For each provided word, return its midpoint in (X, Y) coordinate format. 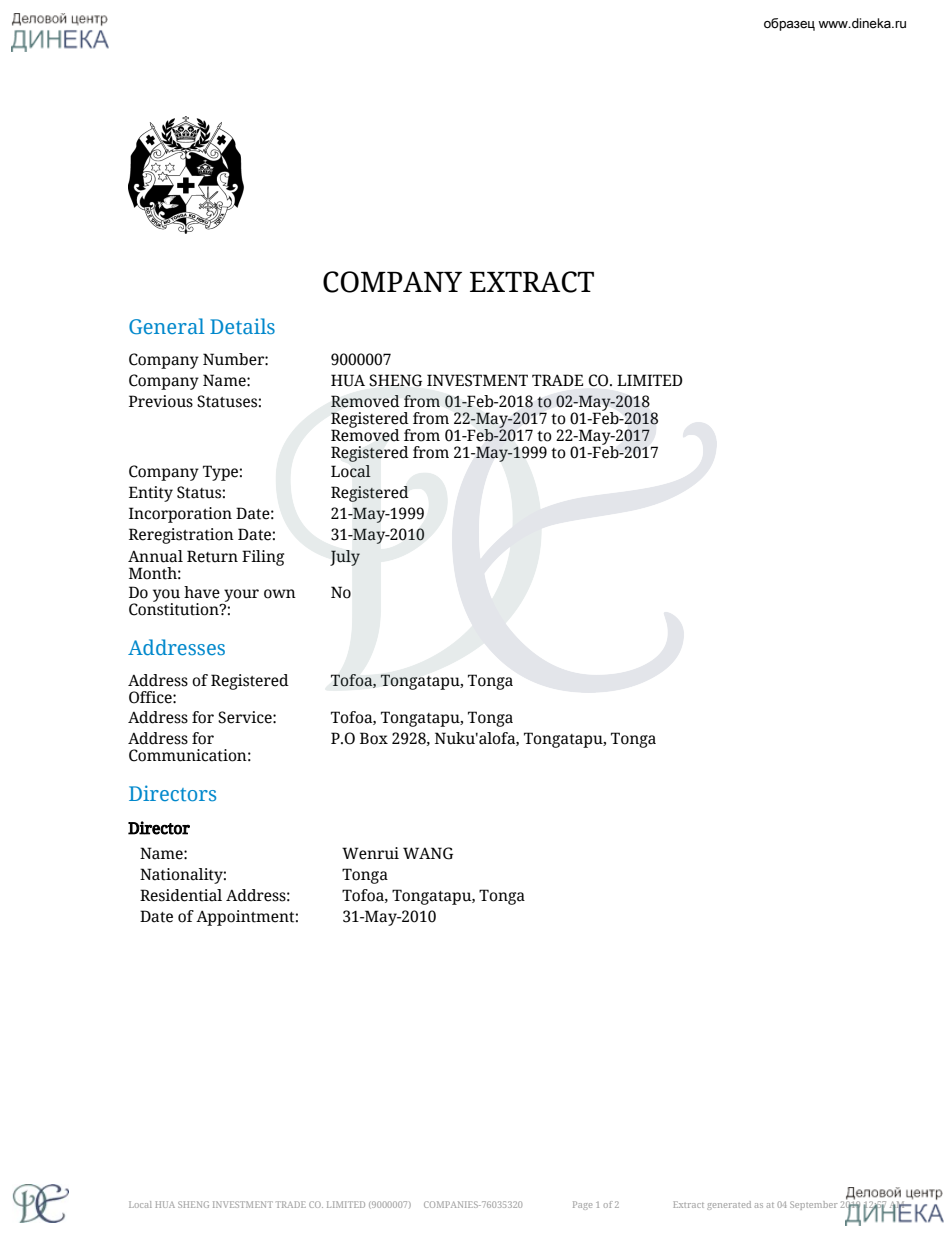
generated (729, 1205)
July (345, 558)
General (167, 326)
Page (582, 1205)
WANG (428, 853)
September (814, 1205)
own (280, 594)
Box (374, 738)
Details (242, 326)
